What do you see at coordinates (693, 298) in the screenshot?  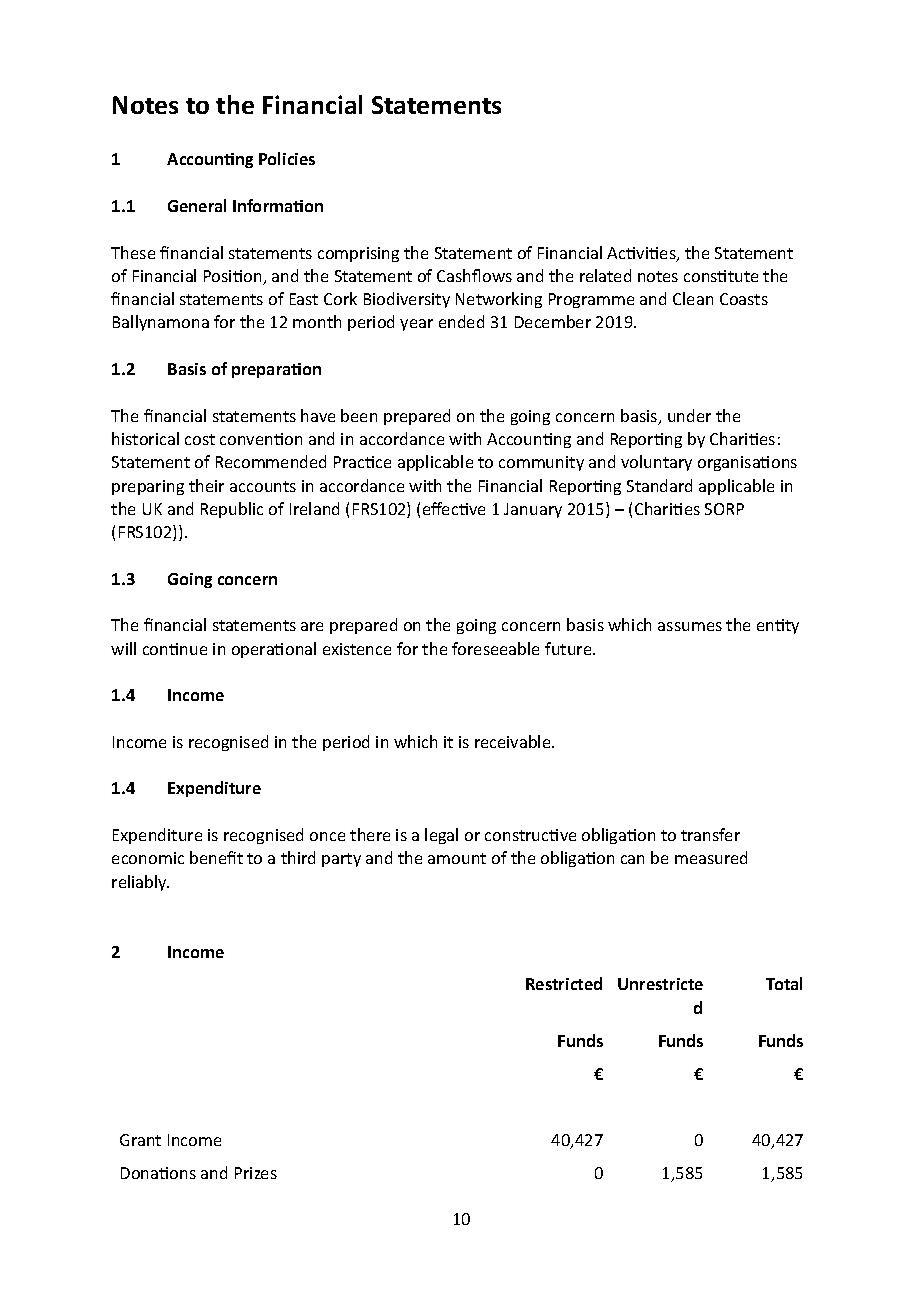 I see `Clean` at bounding box center [693, 298].
